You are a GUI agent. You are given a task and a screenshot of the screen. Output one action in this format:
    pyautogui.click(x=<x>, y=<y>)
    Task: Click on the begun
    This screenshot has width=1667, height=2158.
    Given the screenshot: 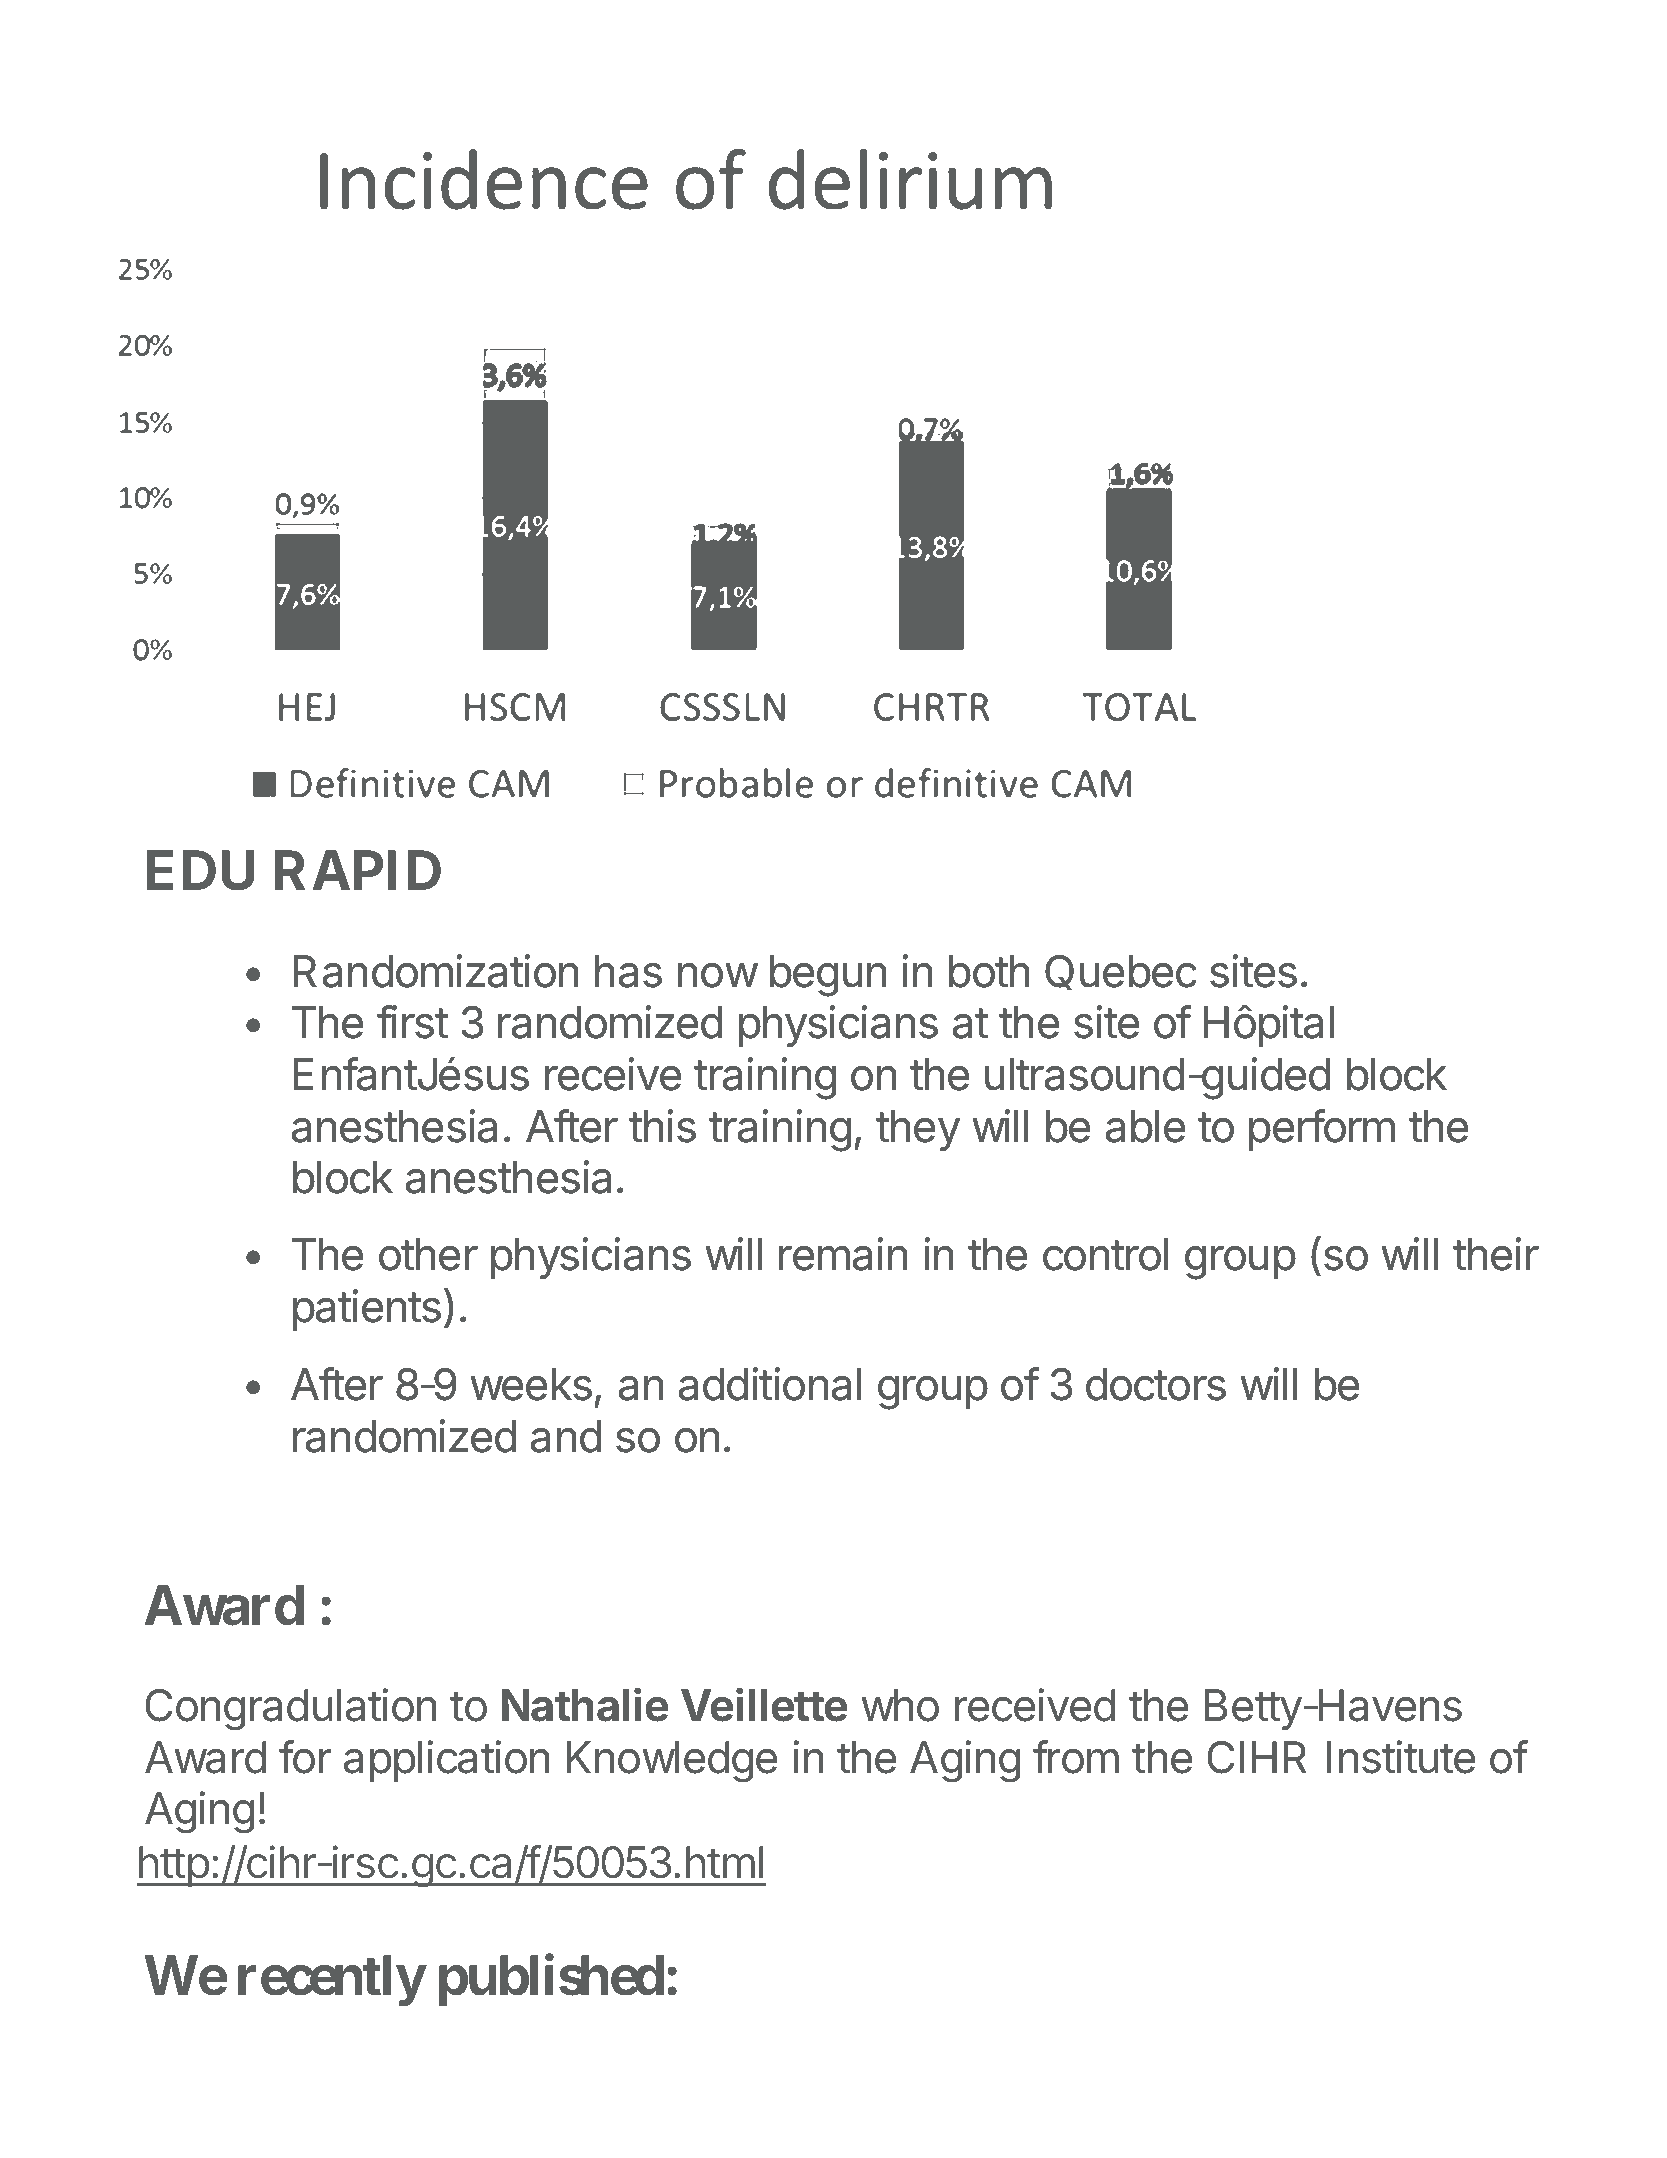 What is the action you would take?
    pyautogui.click(x=828, y=976)
